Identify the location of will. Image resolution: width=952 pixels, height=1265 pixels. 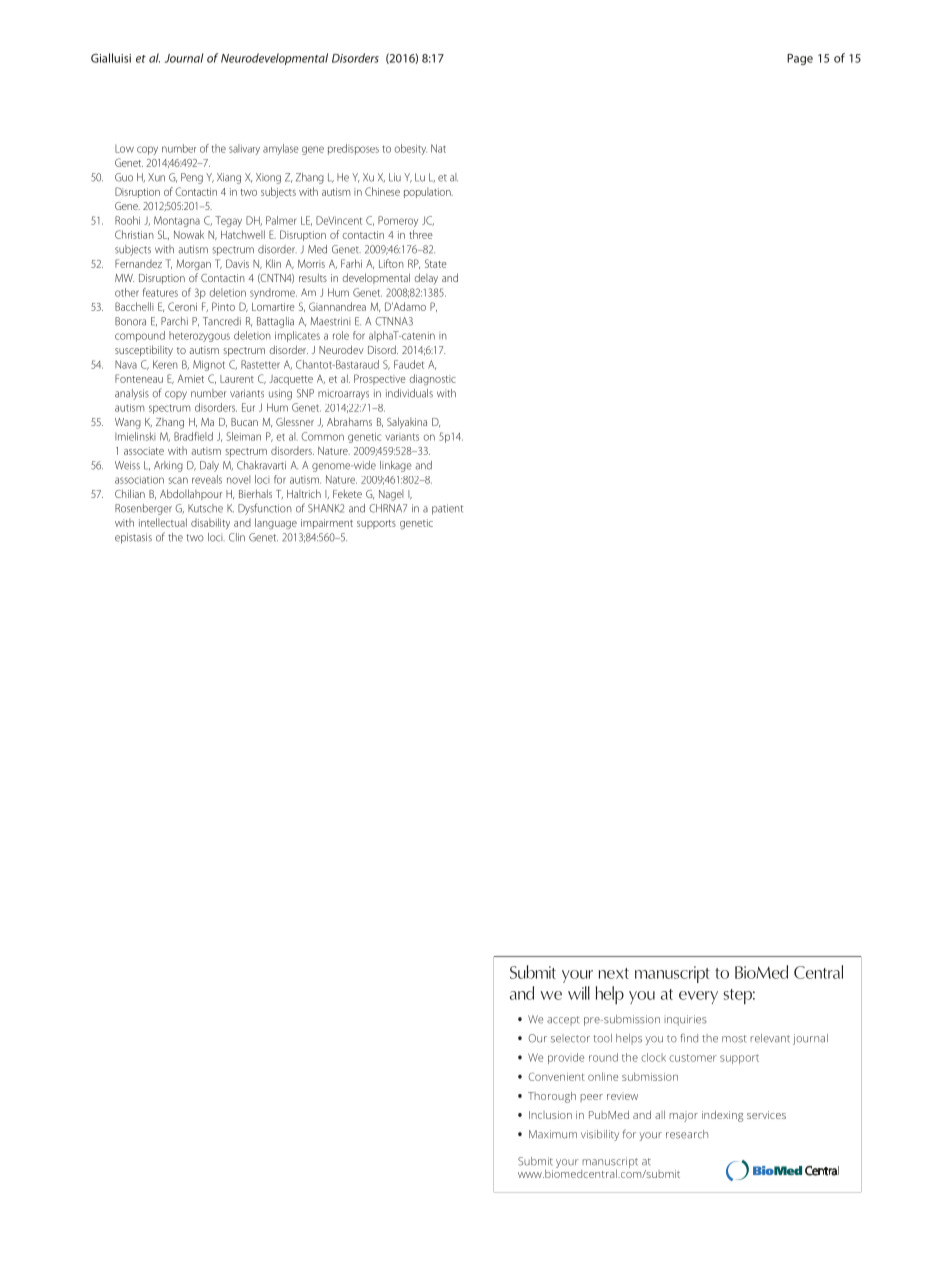
(579, 993).
